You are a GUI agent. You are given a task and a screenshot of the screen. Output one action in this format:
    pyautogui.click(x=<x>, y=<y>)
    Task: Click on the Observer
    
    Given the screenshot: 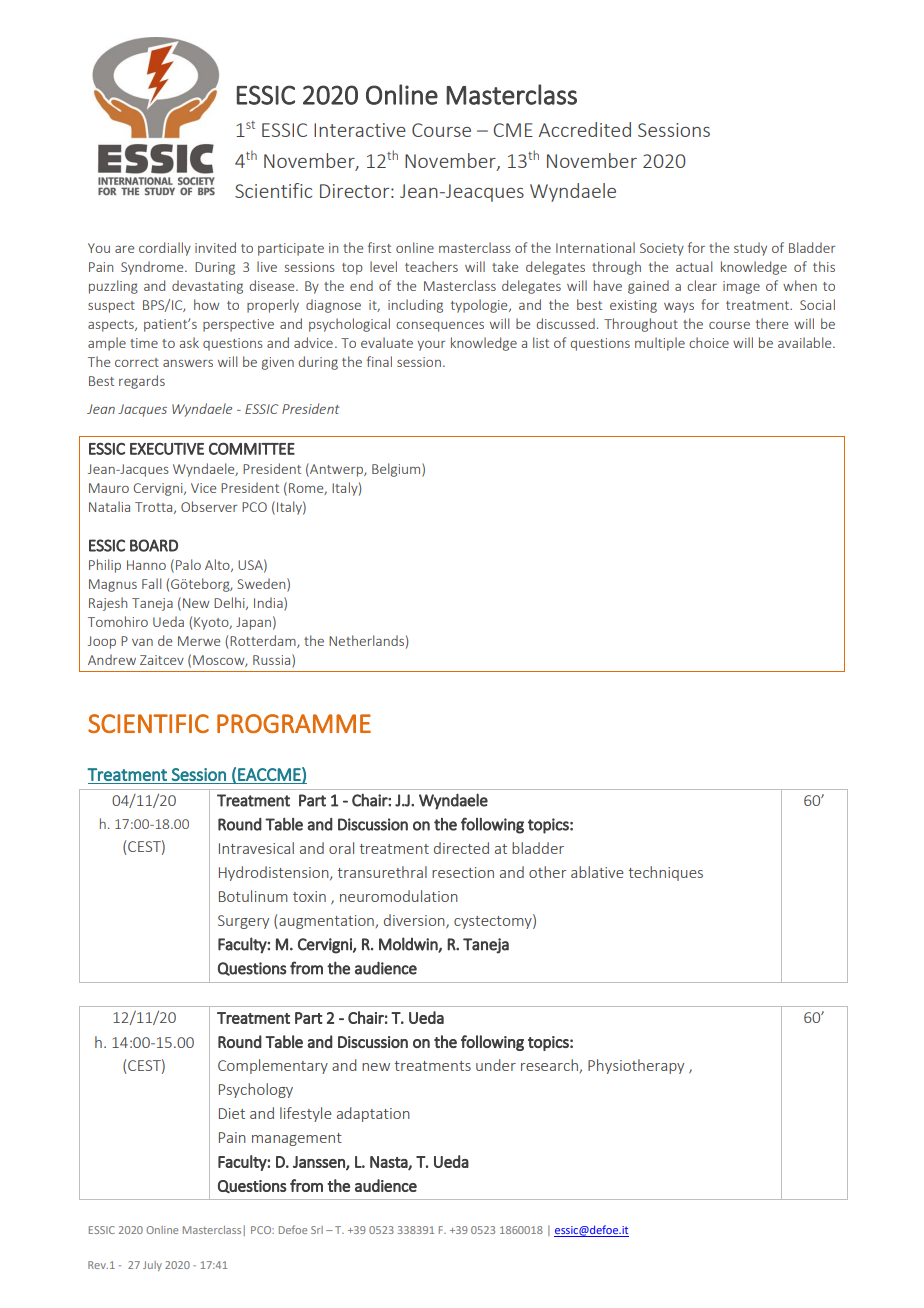 What is the action you would take?
    pyautogui.click(x=209, y=506)
